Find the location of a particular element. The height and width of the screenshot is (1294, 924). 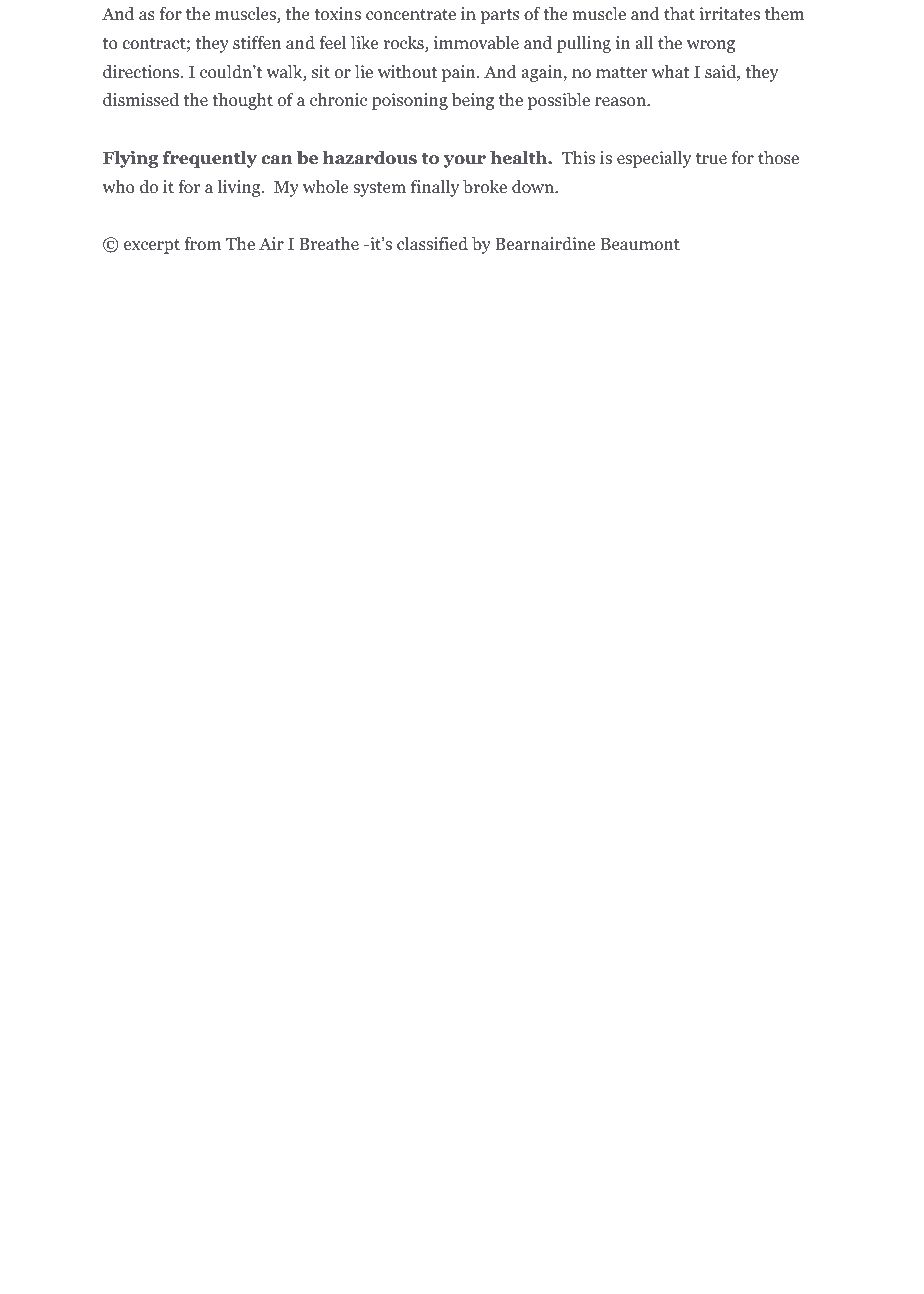

irritates is located at coordinates (730, 13).
